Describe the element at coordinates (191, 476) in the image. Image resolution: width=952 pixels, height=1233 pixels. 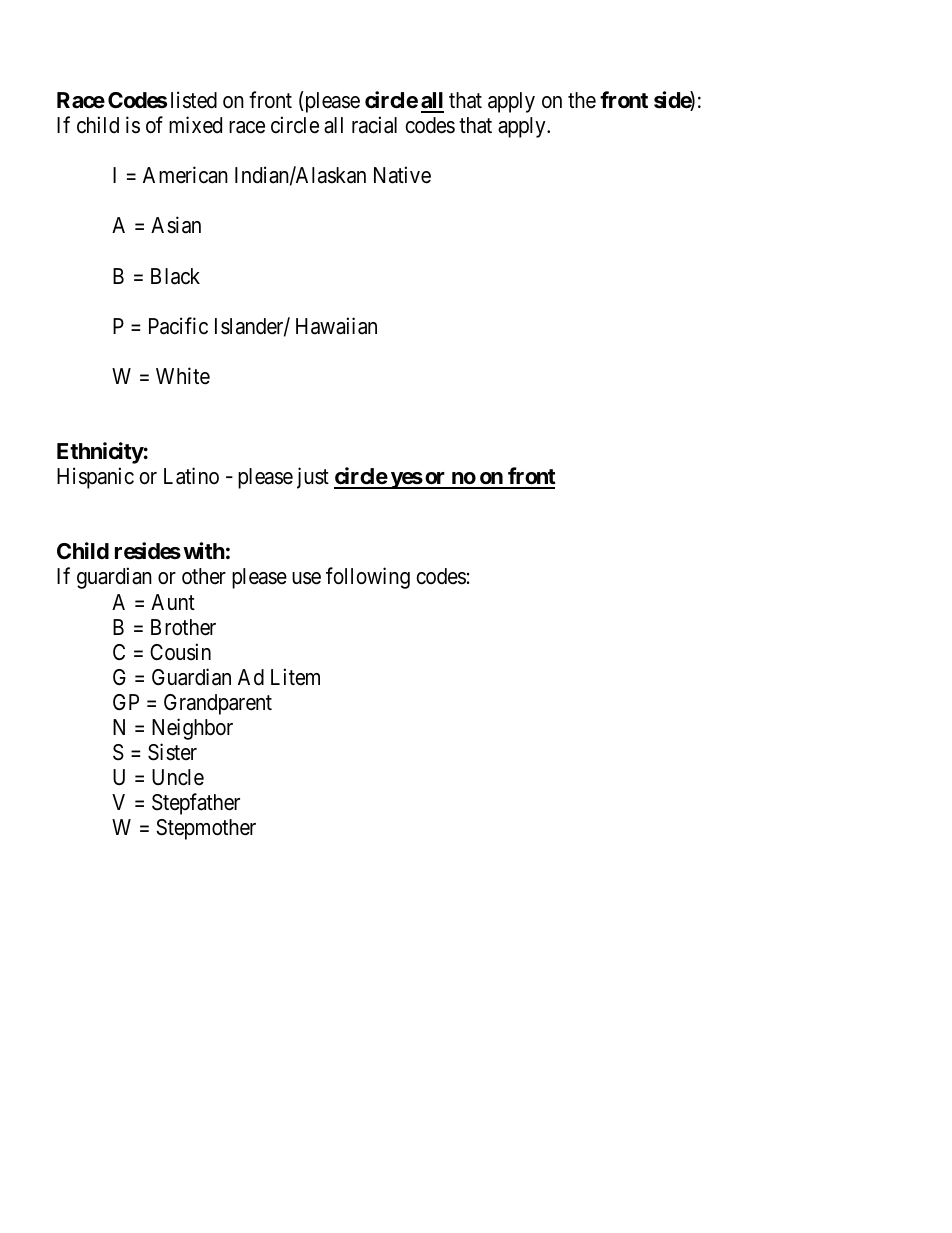
I see `Latino` at that location.
